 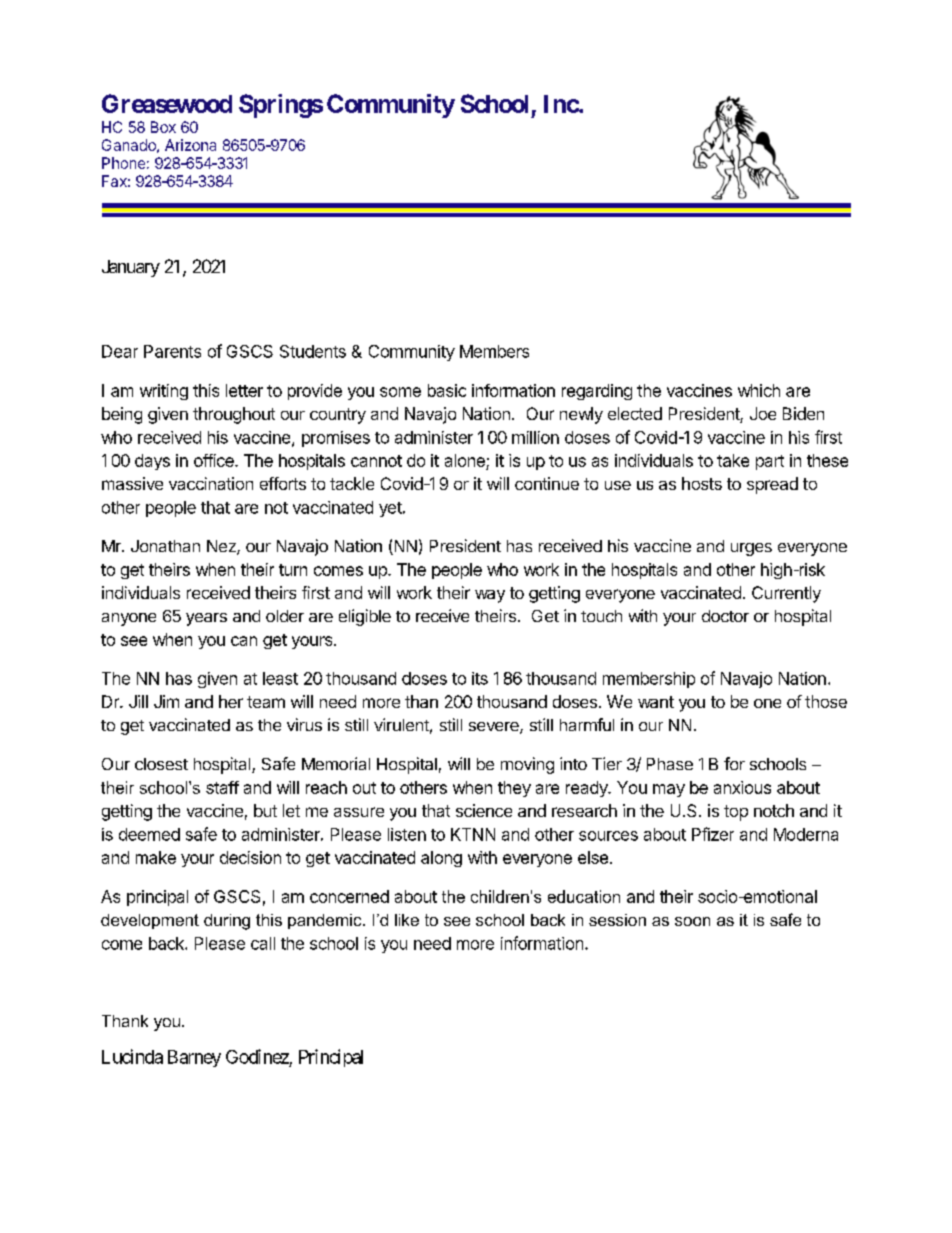 I want to click on Greasewood, so click(x=167, y=103).
